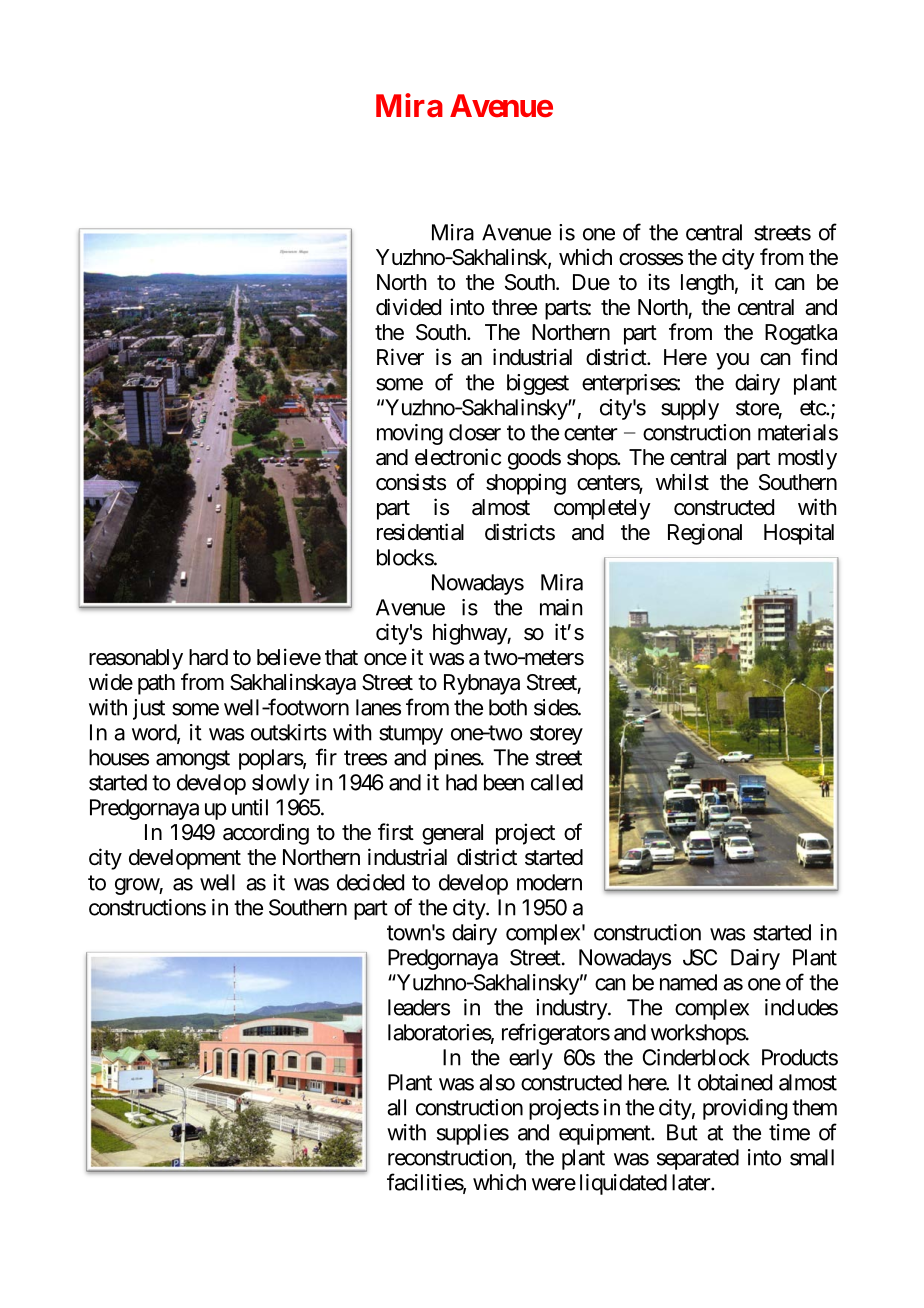  Describe the element at coordinates (400, 357) in the screenshot. I see `River` at that location.
